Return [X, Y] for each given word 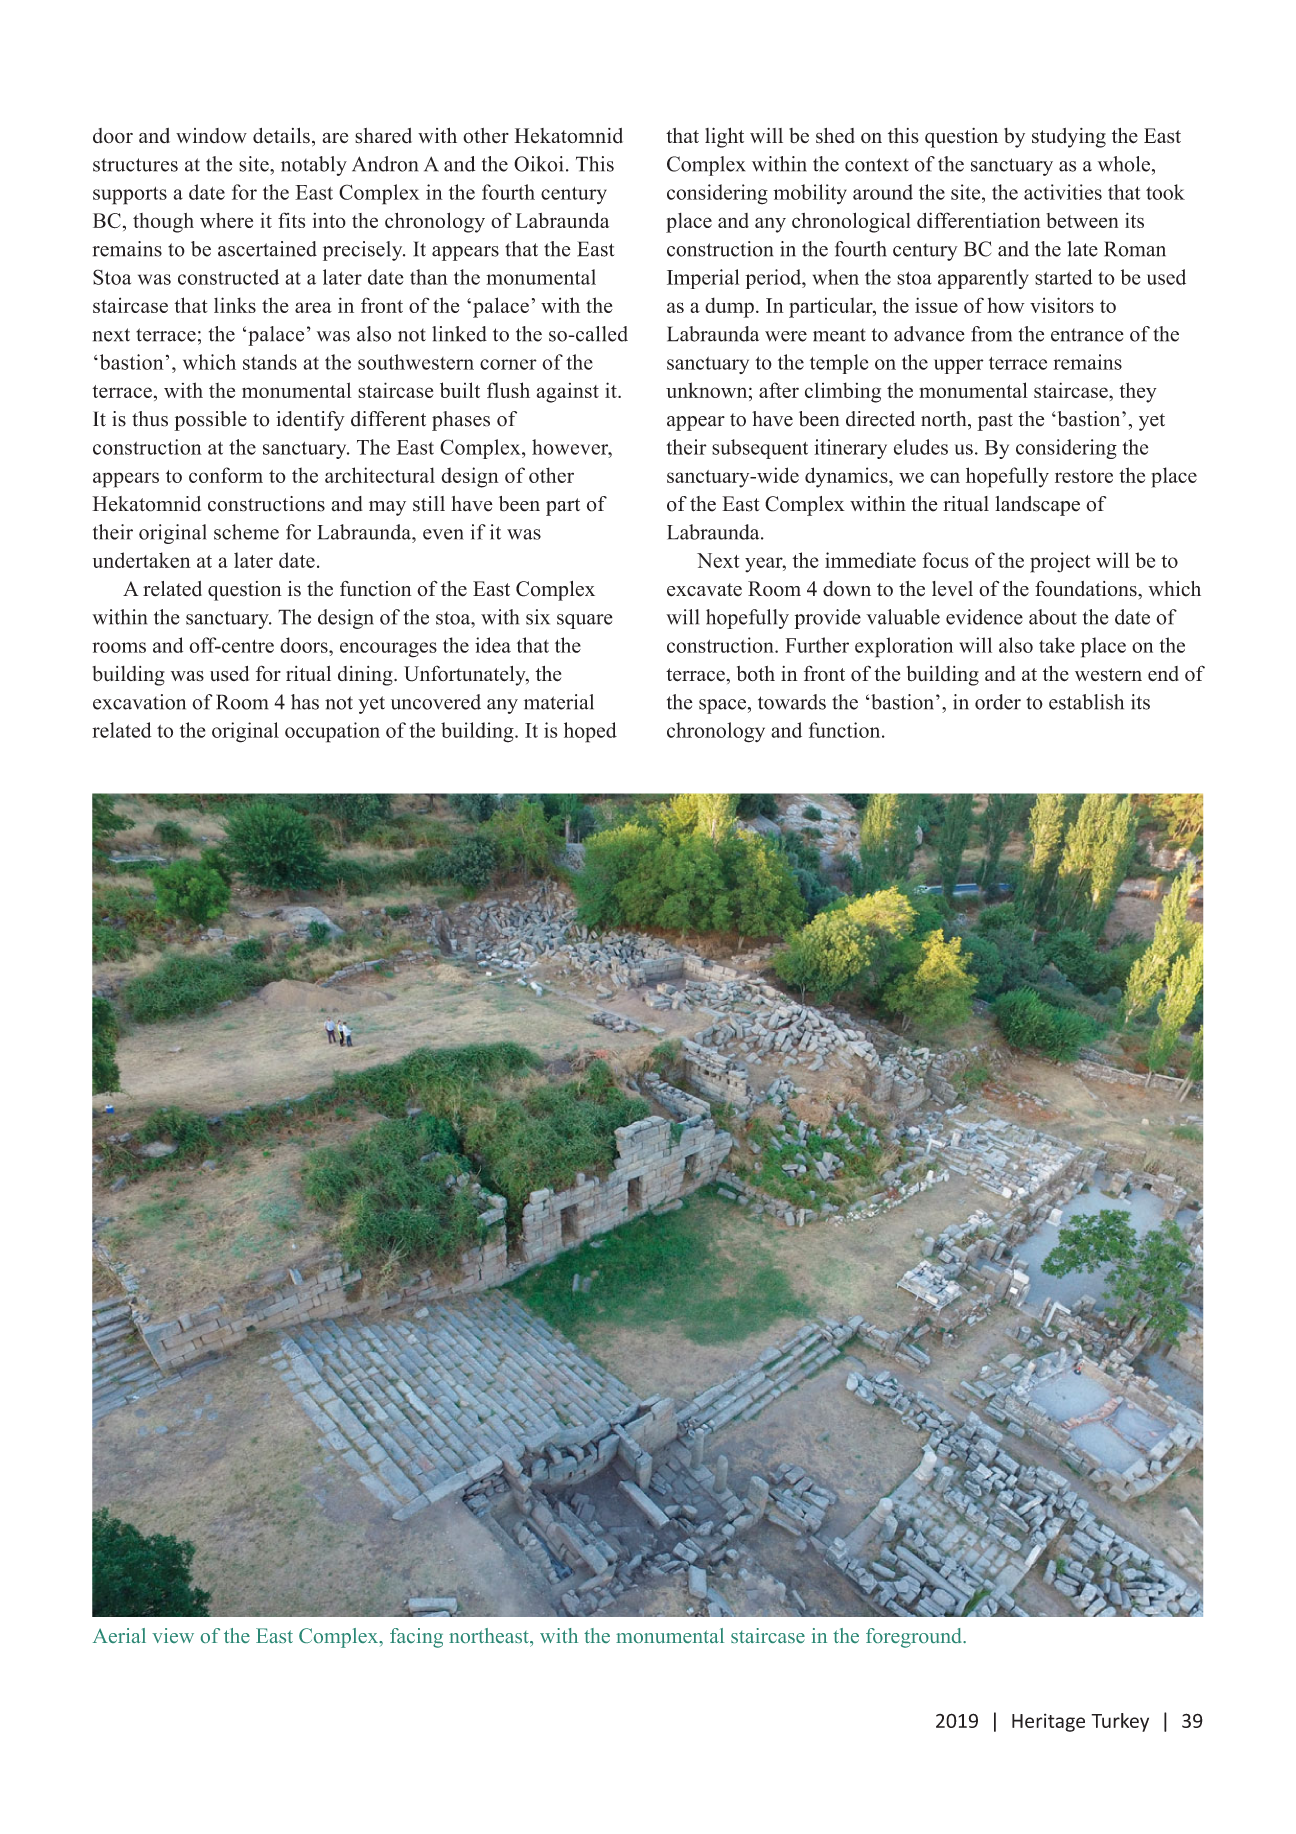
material [559, 702]
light [724, 137]
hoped [590, 732]
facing [416, 1638]
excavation [139, 702]
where [226, 220]
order [998, 702]
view [173, 1635]
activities [1063, 192]
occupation [332, 732]
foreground [915, 1638]
